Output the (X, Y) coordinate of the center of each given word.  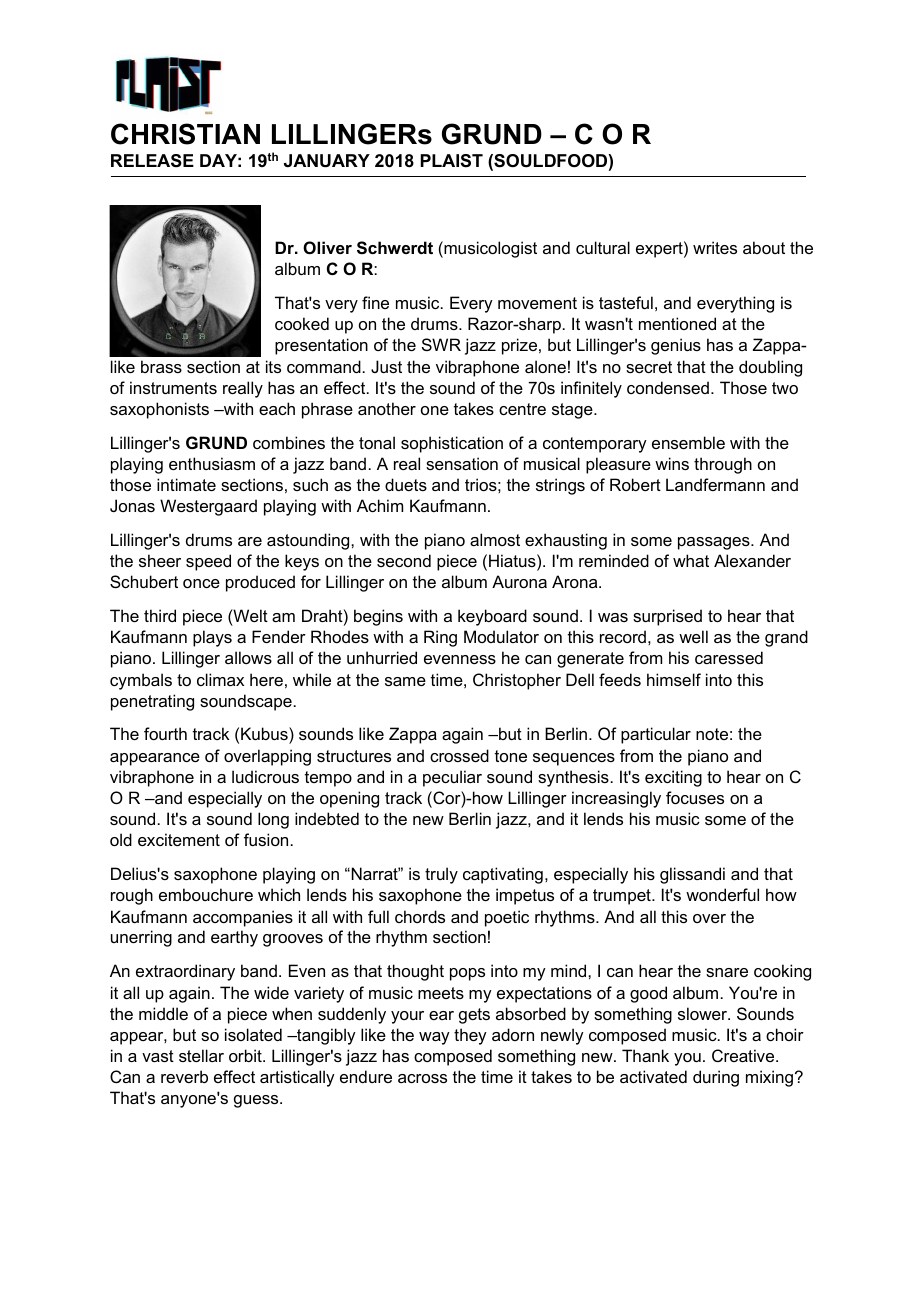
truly (441, 875)
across (422, 1078)
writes (715, 247)
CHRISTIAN (185, 134)
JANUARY (327, 161)
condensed (668, 387)
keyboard (492, 617)
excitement (179, 839)
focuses (695, 797)
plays (212, 638)
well (693, 636)
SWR (441, 344)
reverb (184, 1076)
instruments (173, 387)
